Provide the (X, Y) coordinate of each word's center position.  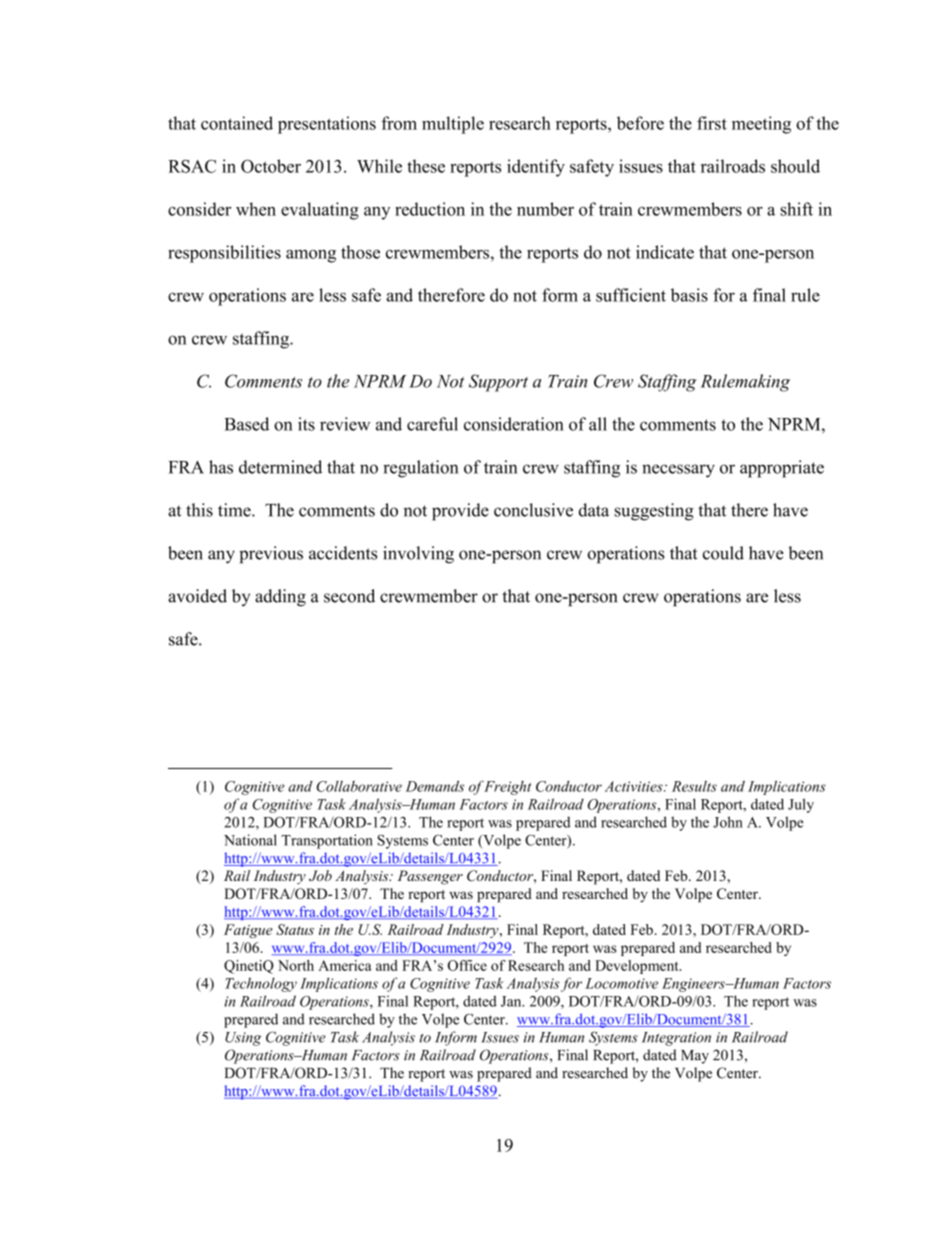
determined (280, 467)
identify (536, 168)
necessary (678, 471)
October (271, 166)
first (712, 123)
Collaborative (359, 786)
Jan (512, 1001)
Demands (435, 786)
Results (694, 786)
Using (243, 1039)
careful (432, 424)
